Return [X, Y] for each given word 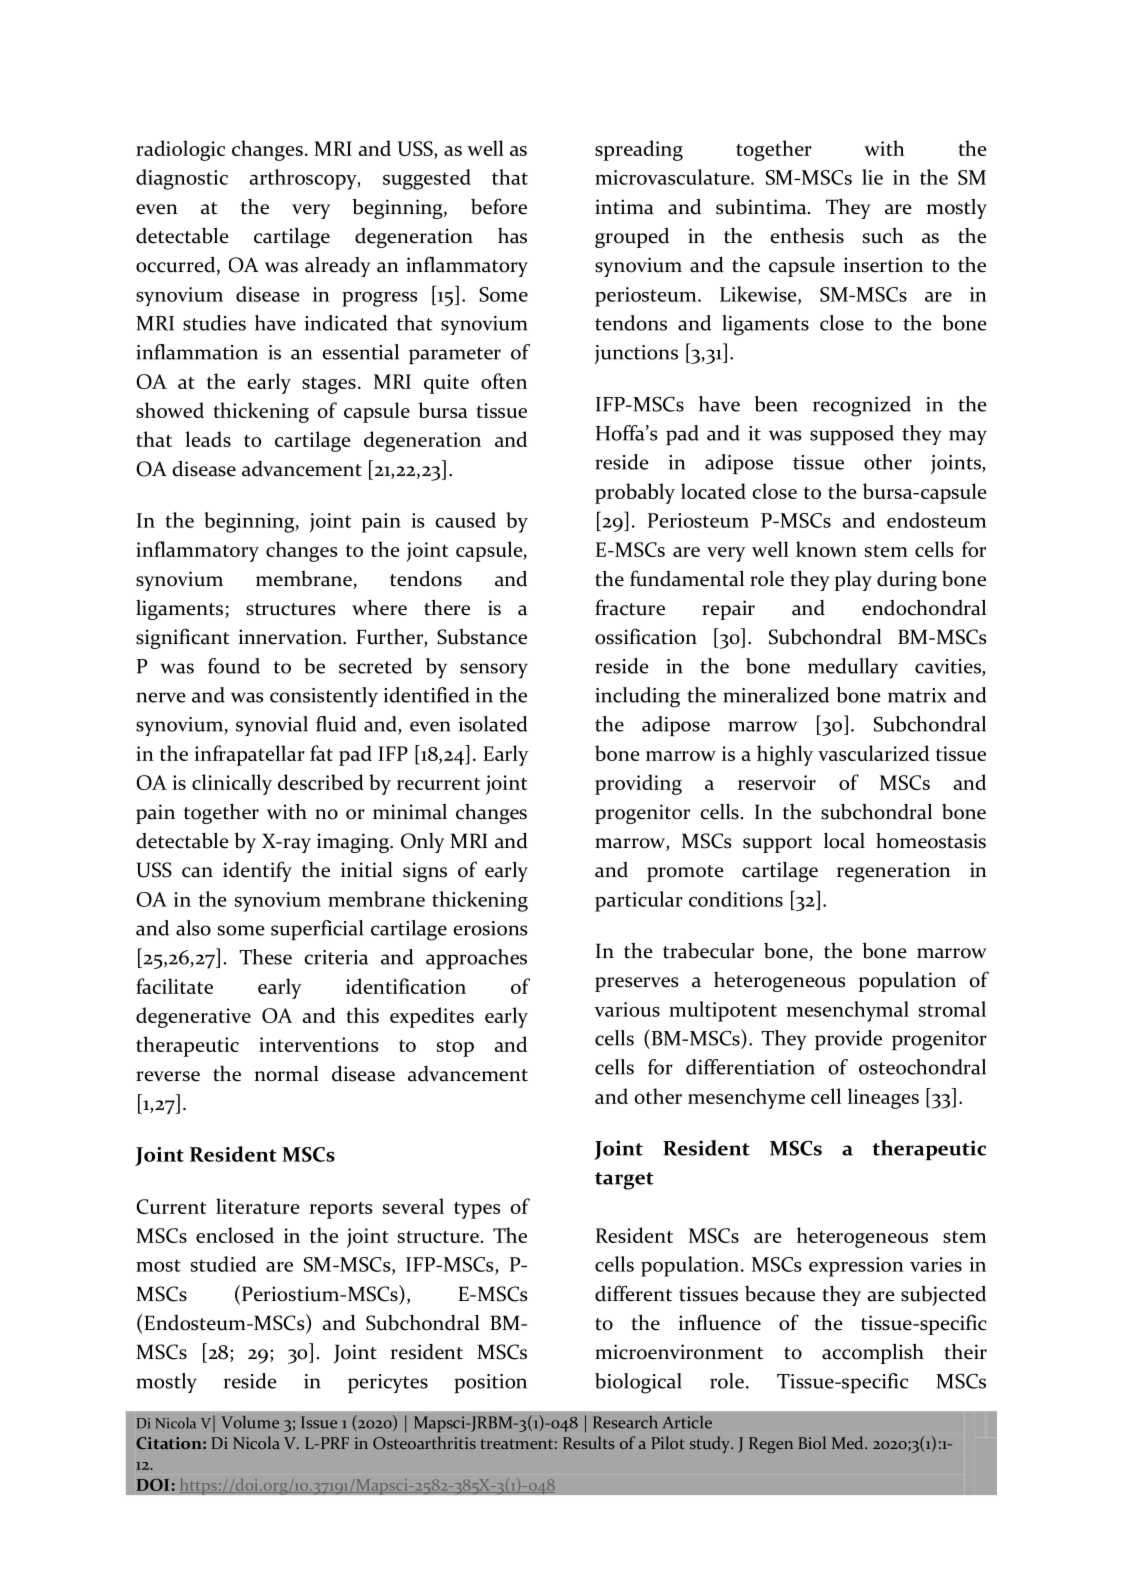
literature [257, 1206]
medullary [853, 668]
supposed [852, 435]
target [624, 1181]
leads [208, 439]
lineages [883, 1098]
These [265, 957]
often [504, 381]
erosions [491, 928]
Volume [250, 1422]
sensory [494, 671]
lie [872, 177]
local [844, 841]
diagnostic [182, 179]
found [234, 666]
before [499, 206]
